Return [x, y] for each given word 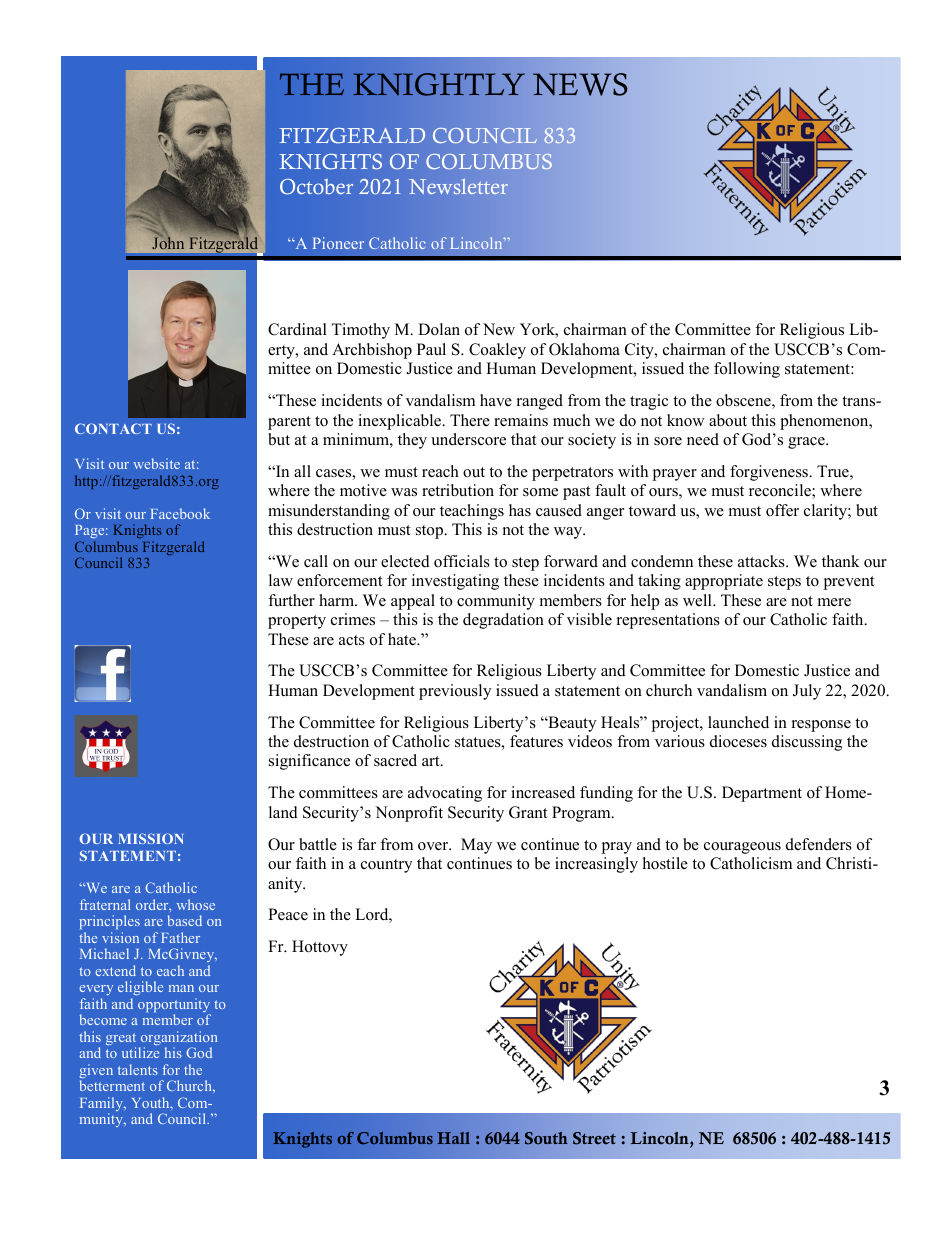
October [316, 187]
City [640, 351]
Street [594, 1138]
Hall [453, 1138]
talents [138, 1069]
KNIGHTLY [439, 84]
